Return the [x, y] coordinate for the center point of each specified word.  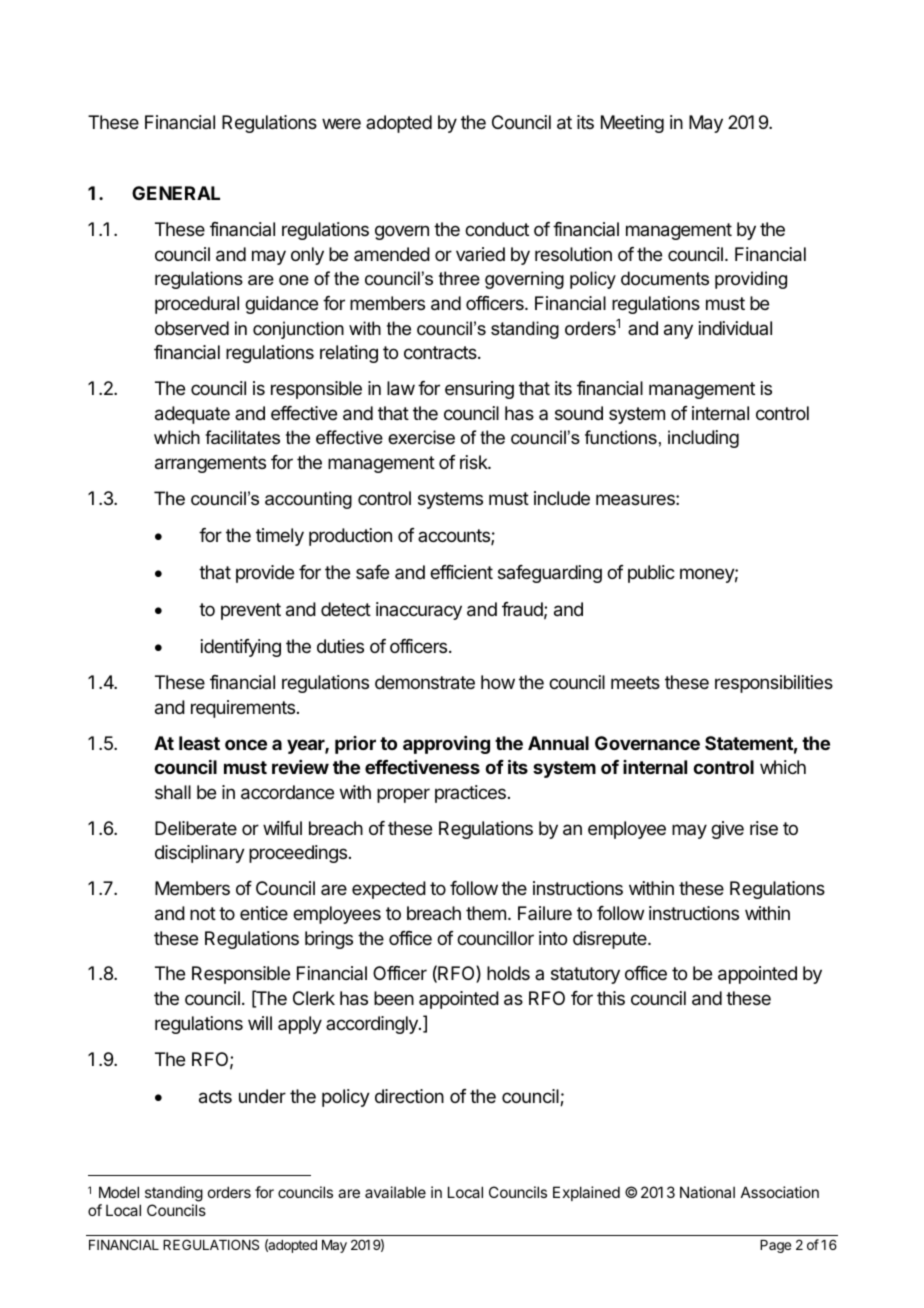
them [486, 913]
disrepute [611, 940]
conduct [497, 229]
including [703, 439]
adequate [192, 415]
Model [119, 1192]
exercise [421, 437]
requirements [243, 709]
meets [635, 682]
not [203, 913]
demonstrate [425, 682]
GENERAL [176, 193]
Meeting [632, 124]
